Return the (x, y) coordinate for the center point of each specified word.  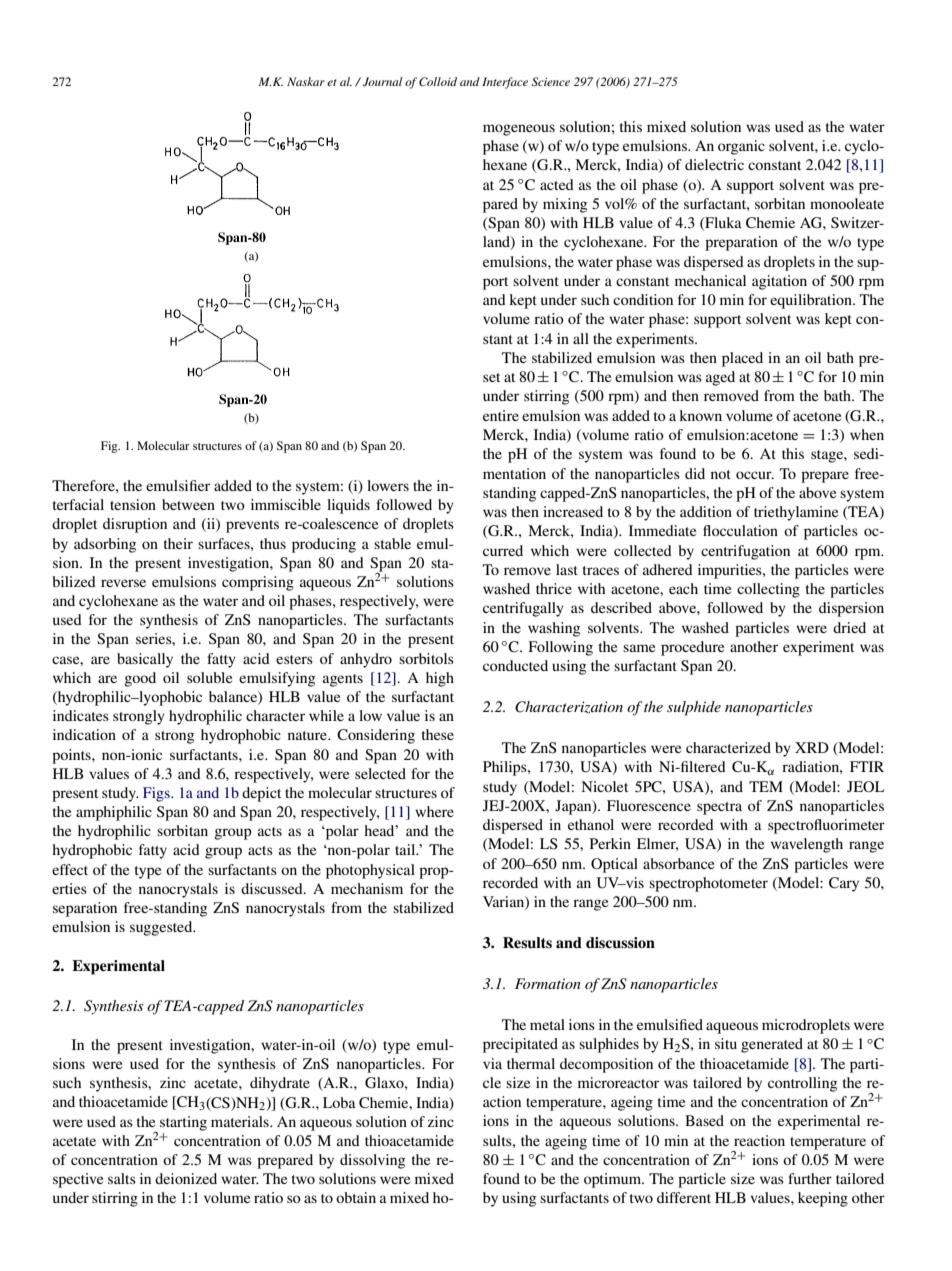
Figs (157, 794)
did (695, 473)
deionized (186, 1178)
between (188, 504)
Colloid (438, 81)
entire (501, 415)
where (434, 811)
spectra (719, 808)
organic (741, 147)
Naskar (306, 81)
